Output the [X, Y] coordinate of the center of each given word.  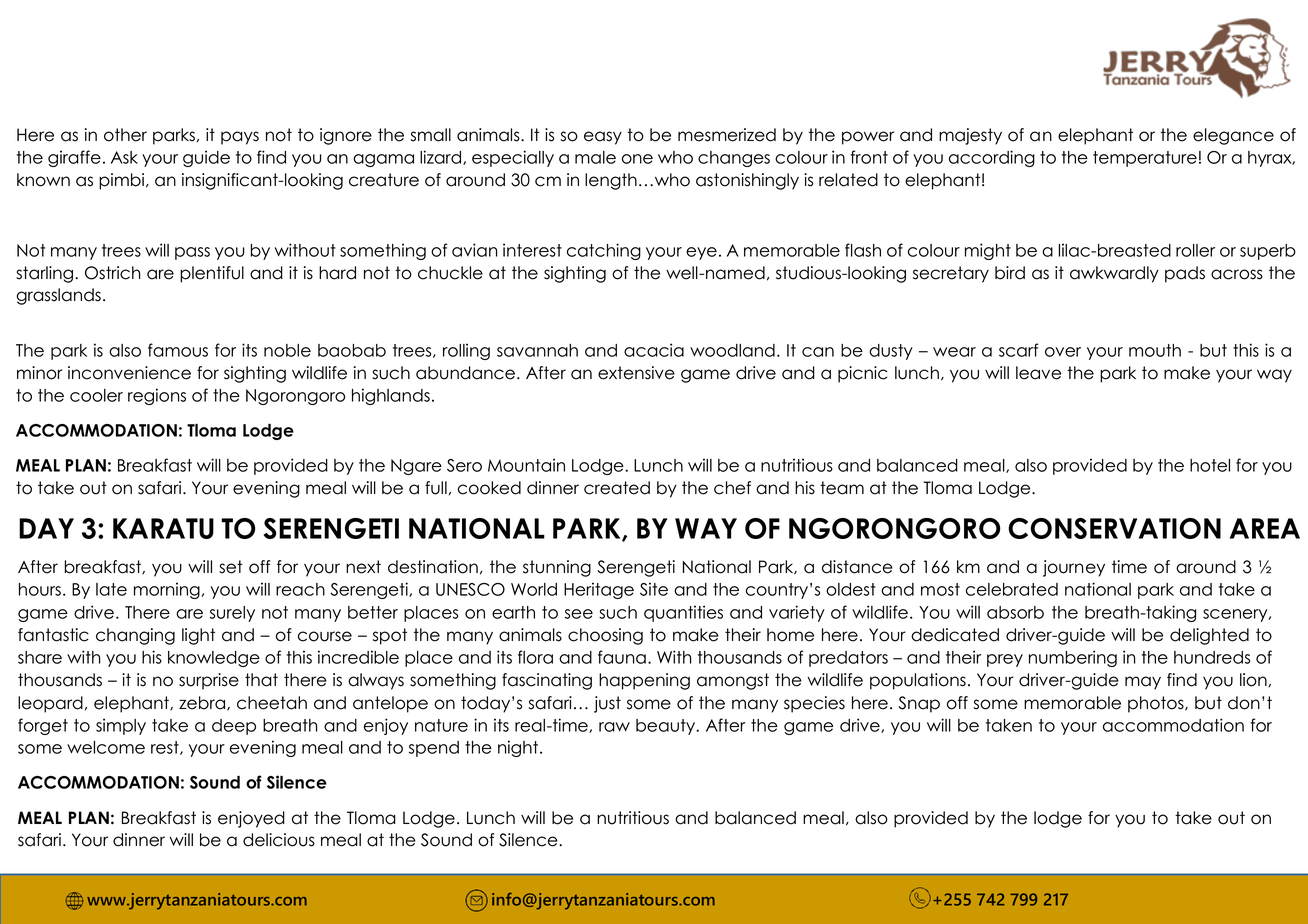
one [637, 159]
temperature [1145, 159]
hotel [1210, 465]
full [436, 488]
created [617, 488]
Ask [124, 157]
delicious [279, 840]
